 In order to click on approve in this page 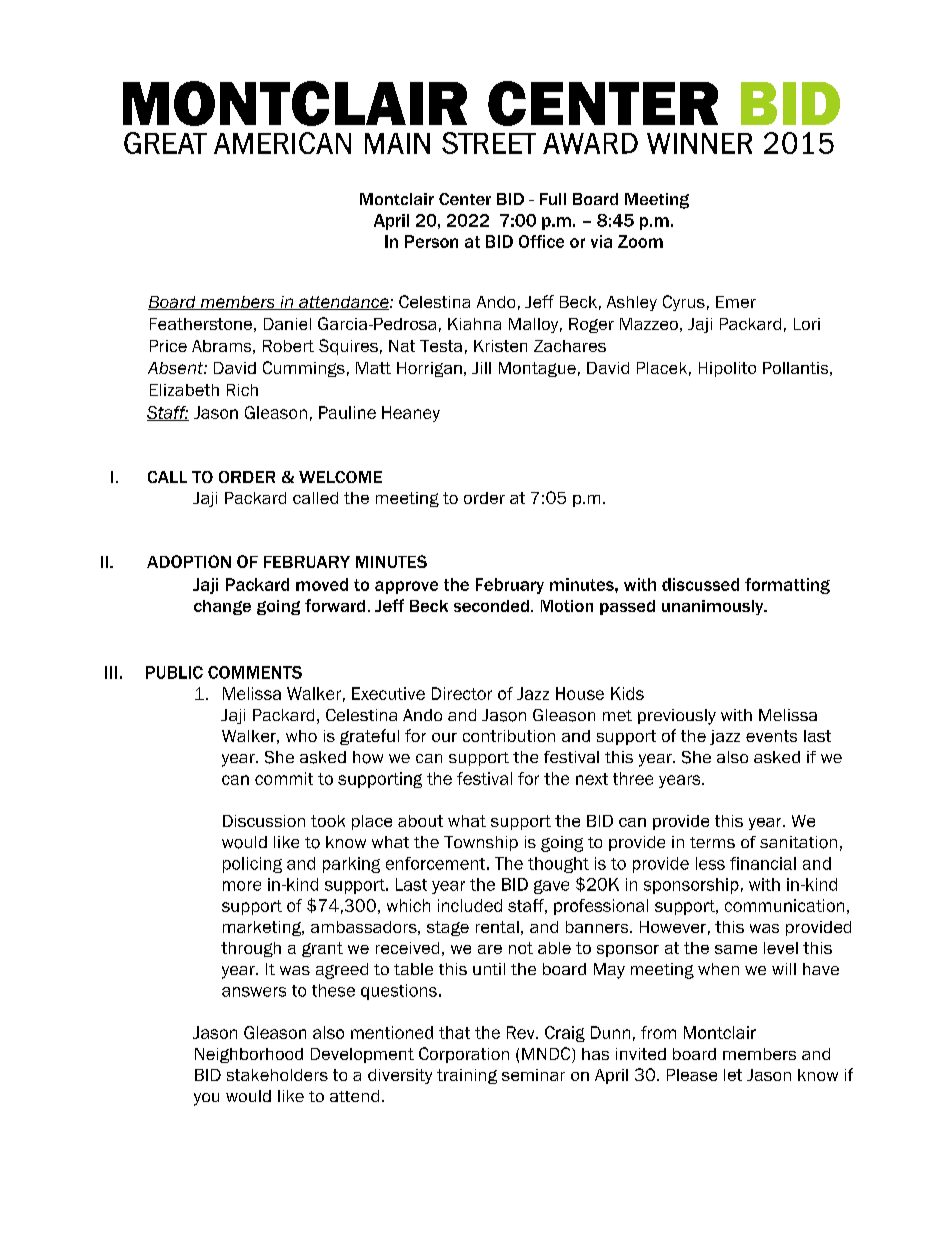, I will do `click(406, 587)`.
